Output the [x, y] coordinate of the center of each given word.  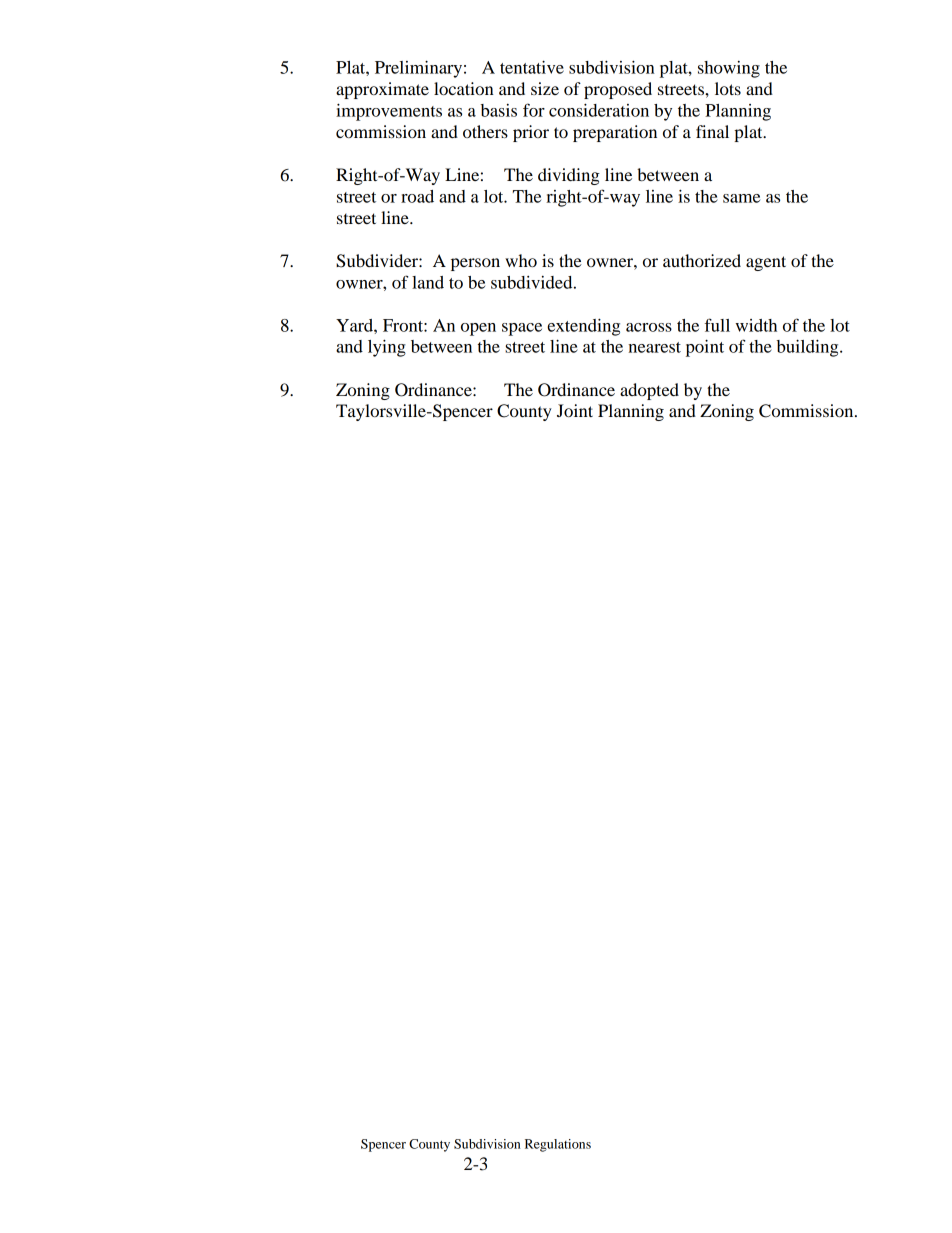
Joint [575, 410]
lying [387, 348]
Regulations [558, 1145]
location [464, 88]
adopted [649, 391]
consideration [599, 110]
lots [728, 88]
